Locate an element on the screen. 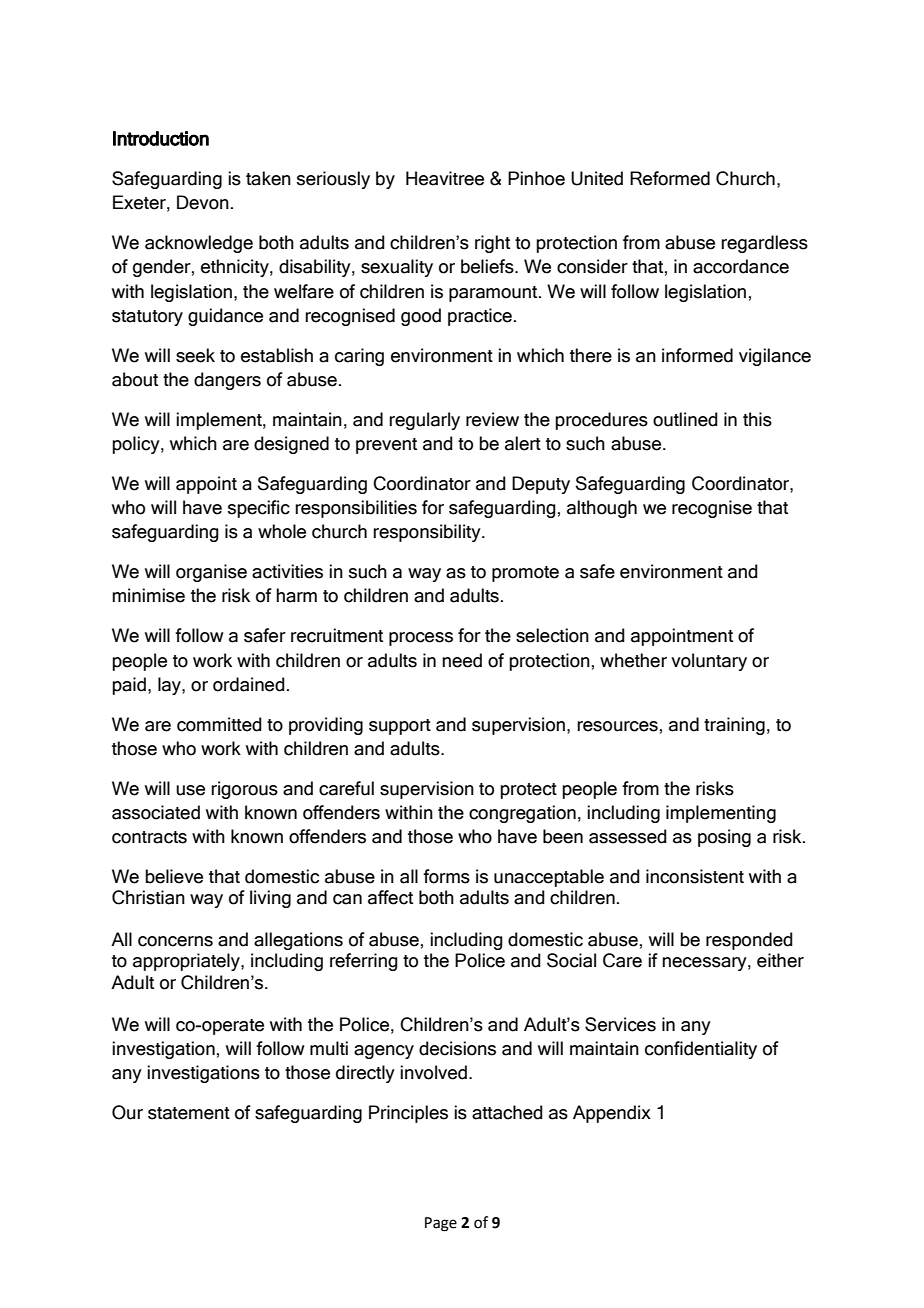 The image size is (924, 1308). statement is located at coordinates (189, 1113).
